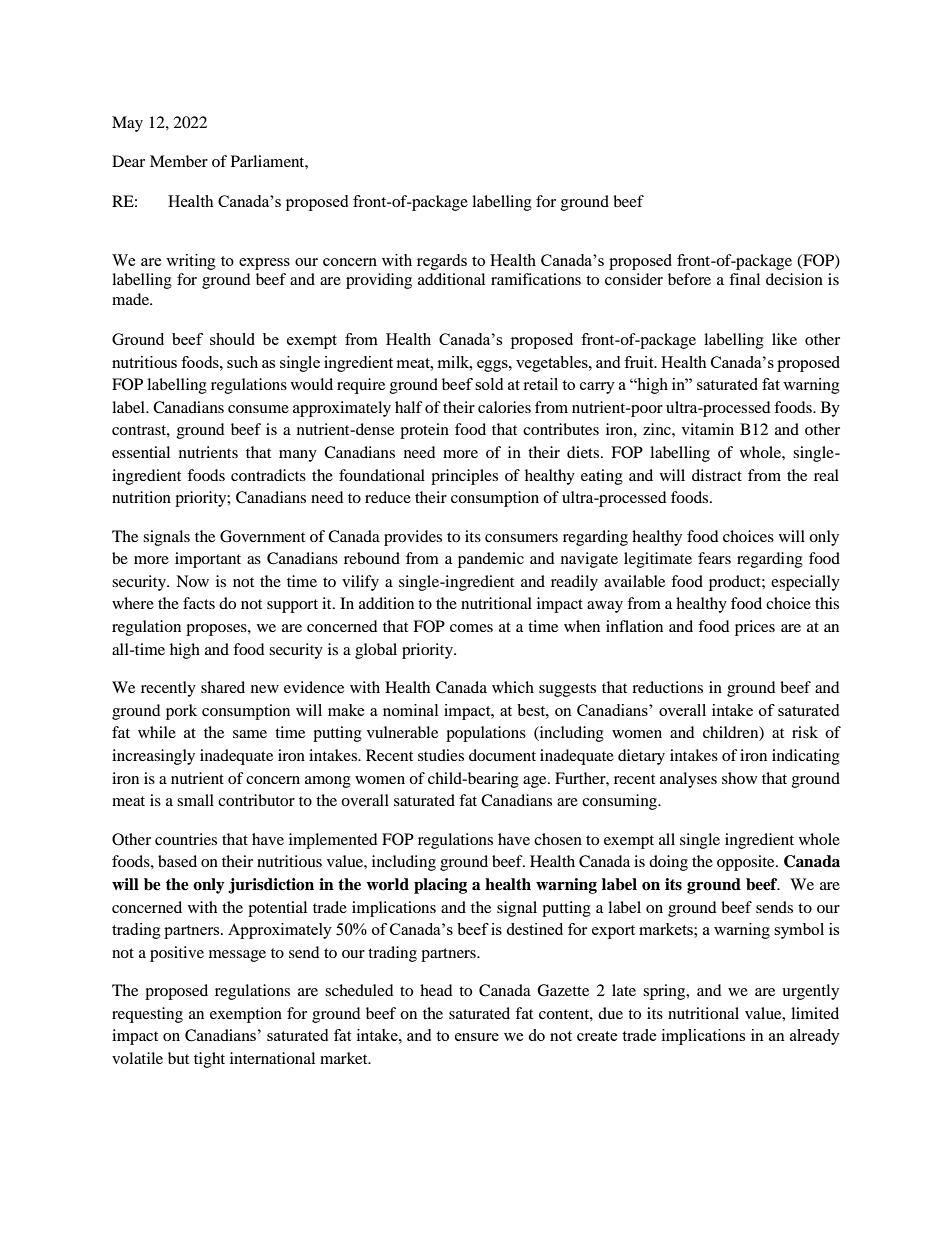 Image resolution: width=952 pixels, height=1233 pixels. Describe the element at coordinates (442, 262) in the screenshot. I see `regards` at that location.
